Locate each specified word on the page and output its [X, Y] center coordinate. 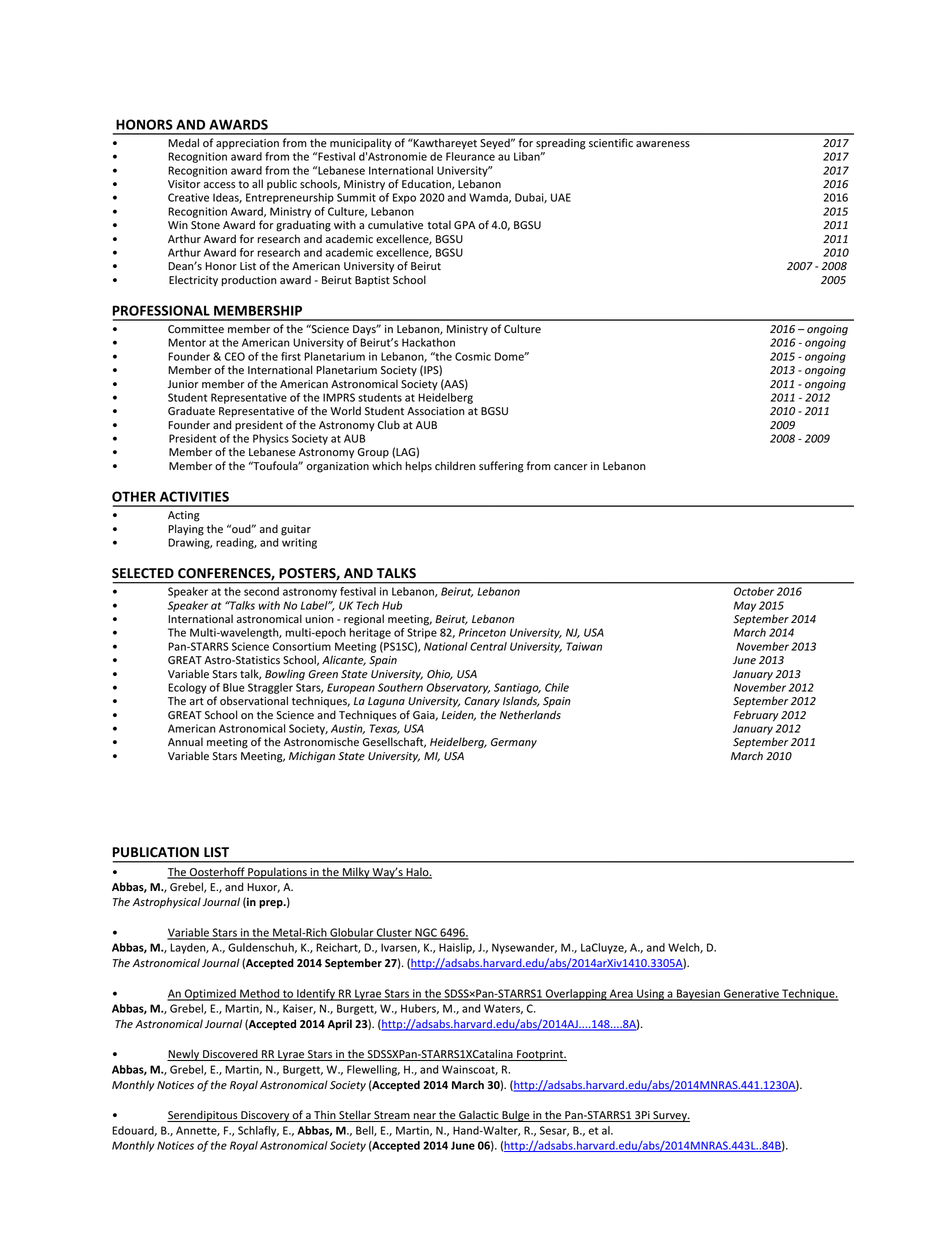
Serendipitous [203, 1116]
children [455, 466]
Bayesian [698, 995]
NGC [426, 933]
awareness [663, 144]
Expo [404, 198]
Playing [186, 530]
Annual [185, 741]
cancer [571, 467]
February [756, 716]
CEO [235, 356]
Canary [482, 702]
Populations [277, 873]
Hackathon [428, 342]
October [754, 591]
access [220, 185]
